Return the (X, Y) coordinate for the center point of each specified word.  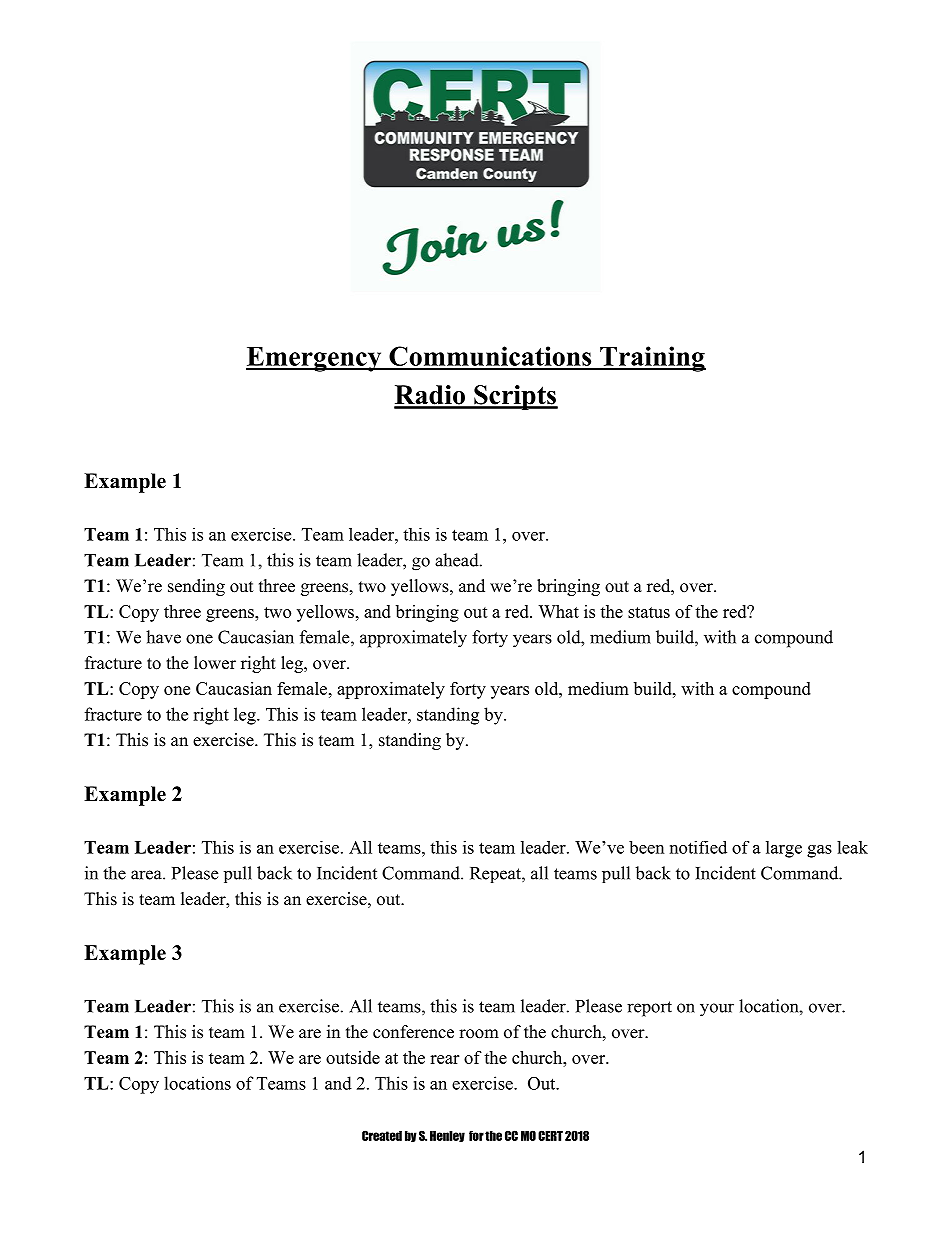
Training (652, 359)
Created (382, 1135)
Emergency (315, 359)
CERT (550, 1135)
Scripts (515, 397)
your (717, 1010)
